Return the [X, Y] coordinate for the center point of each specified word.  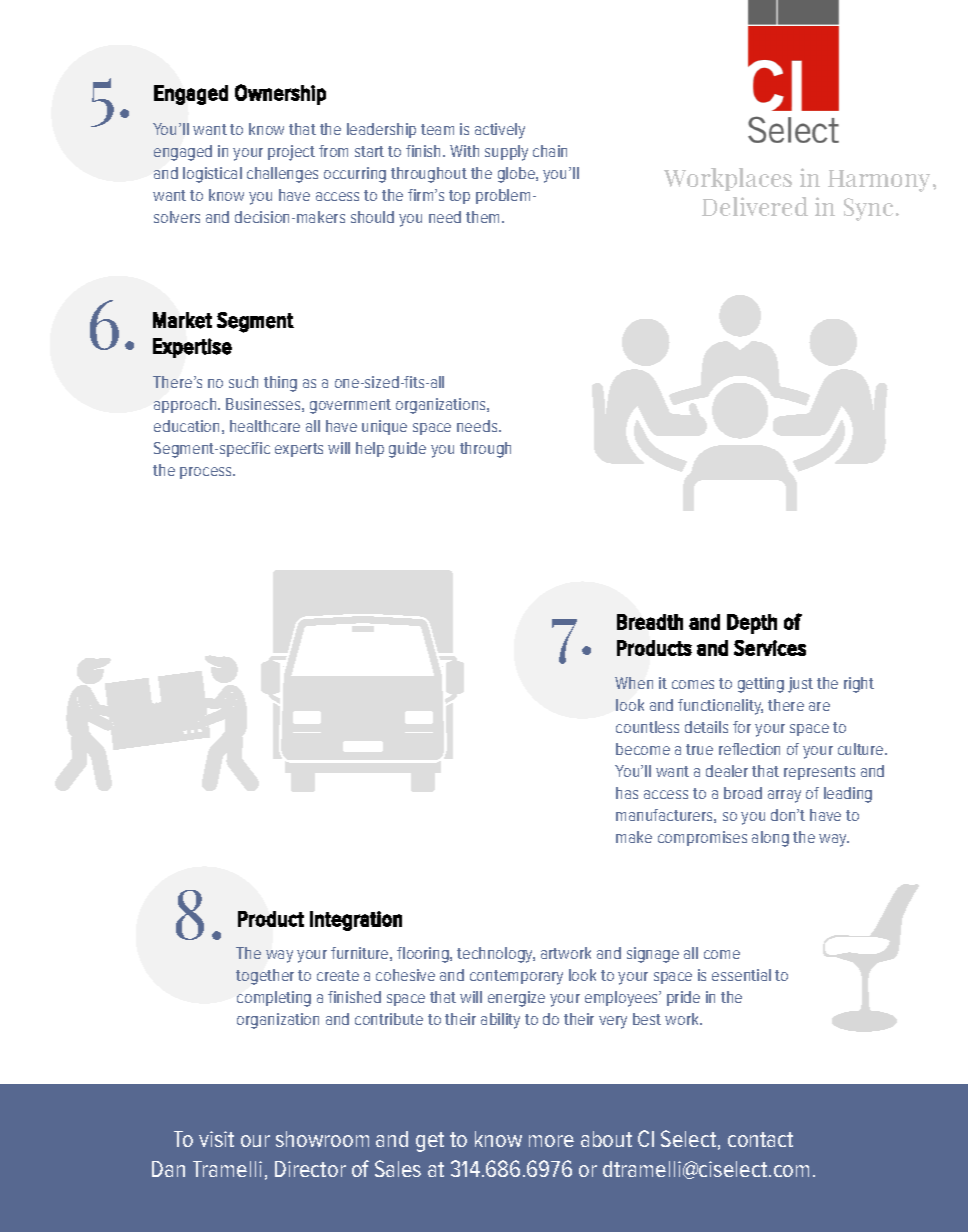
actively [500, 131]
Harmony [879, 181]
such [243, 382]
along [770, 839]
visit [216, 1139]
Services [770, 648]
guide [407, 450]
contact [760, 1139]
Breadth [650, 622]
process [207, 473]
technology [496, 955]
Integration [356, 921]
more [551, 1141]
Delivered [755, 206]
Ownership [280, 94]
